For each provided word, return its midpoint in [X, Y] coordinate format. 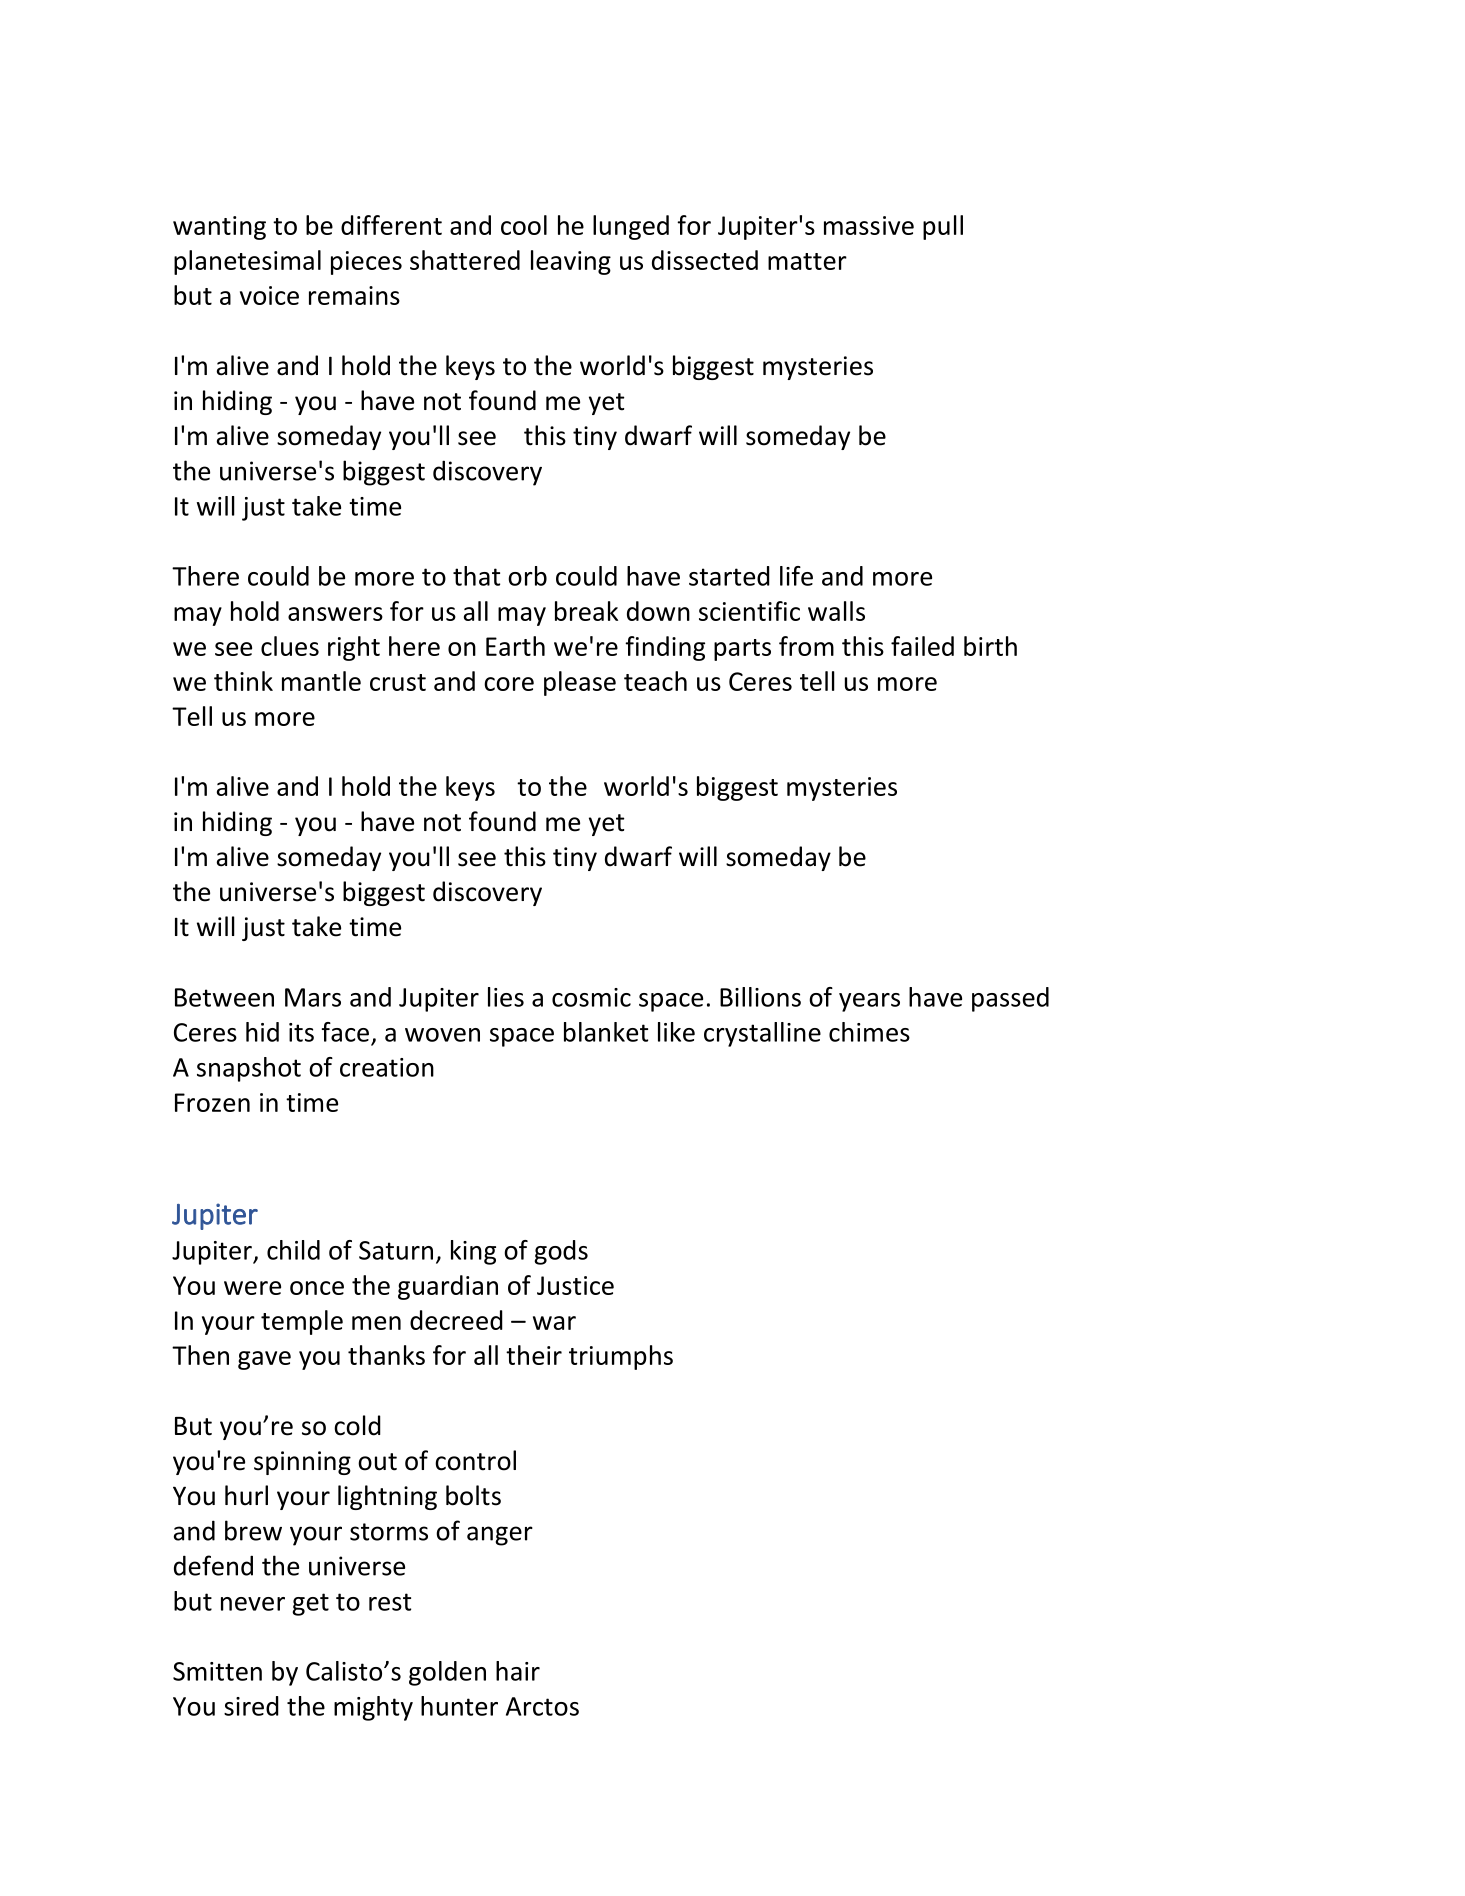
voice [269, 295]
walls [836, 611]
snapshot [249, 1069]
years [869, 1002]
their [534, 1355]
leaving [571, 262]
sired [251, 1706]
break [586, 611]
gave [264, 1360]
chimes [869, 1032]
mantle [321, 681]
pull [943, 227]
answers [335, 614]
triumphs [621, 1357]
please [580, 683]
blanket [606, 1032]
